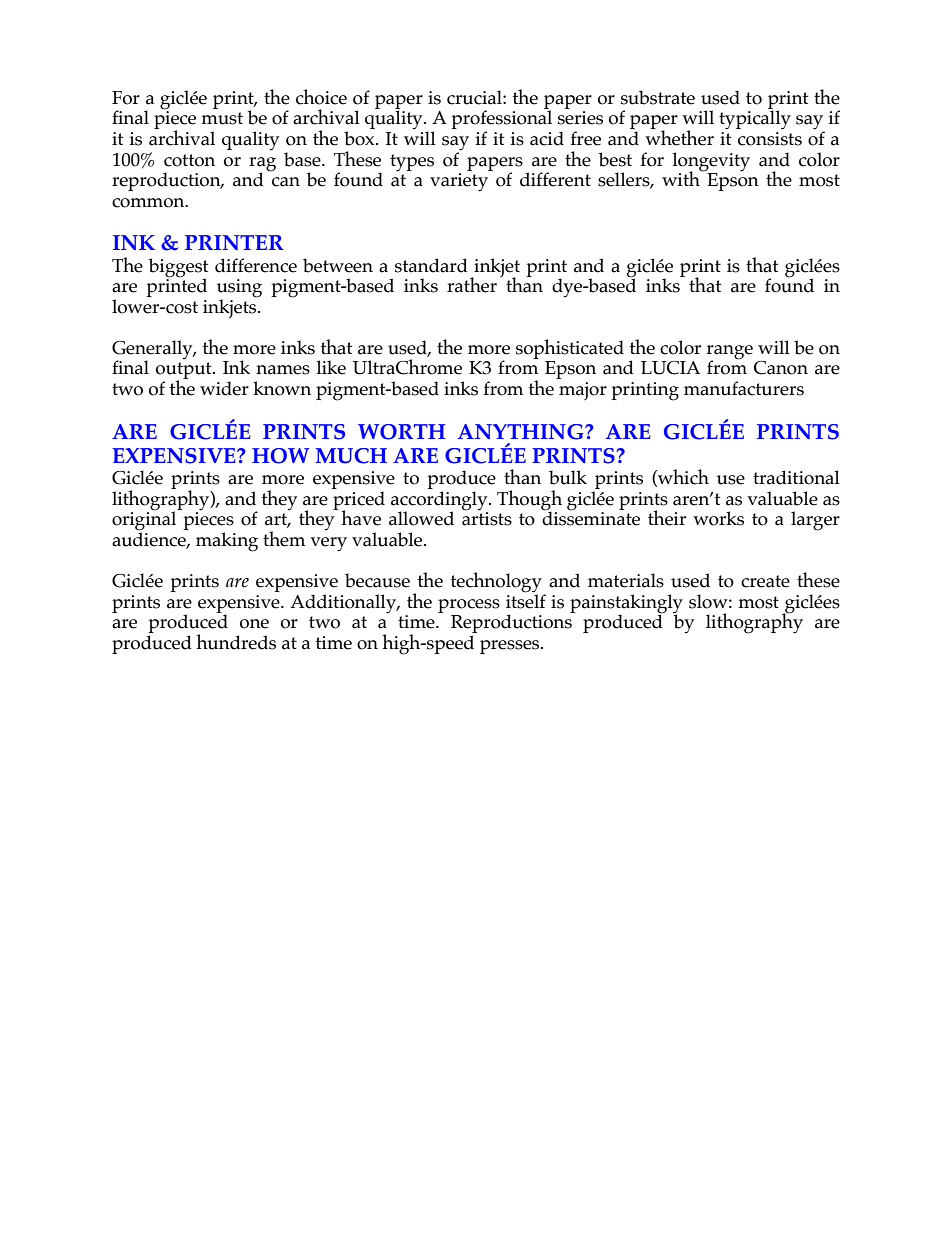  Describe the element at coordinates (796, 477) in the screenshot. I see `traditional` at that location.
